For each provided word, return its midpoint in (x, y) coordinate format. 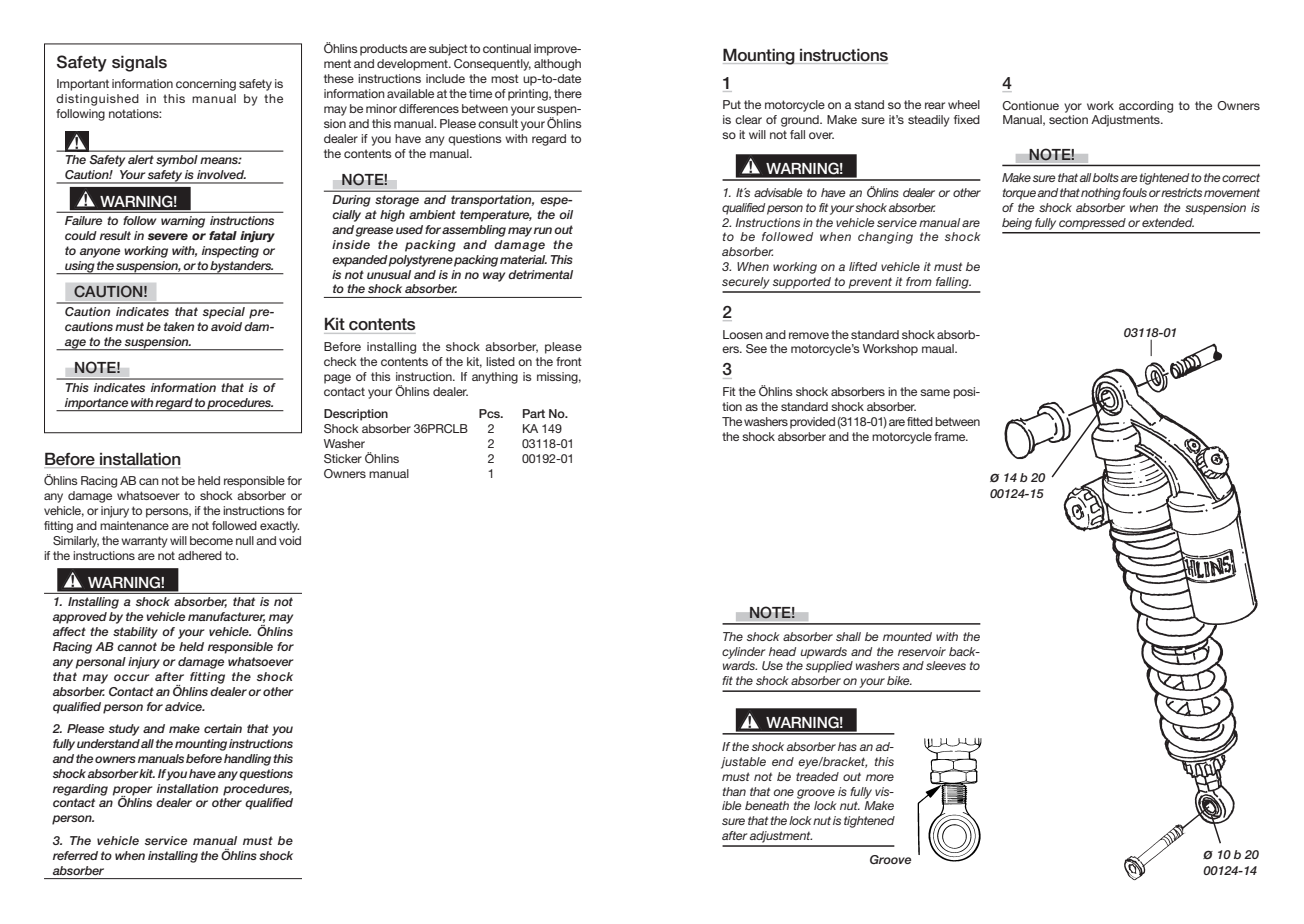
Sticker (343, 458)
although (557, 65)
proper (132, 791)
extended (1168, 222)
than (734, 791)
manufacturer (226, 617)
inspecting (230, 252)
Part (534, 413)
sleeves (946, 665)
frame (951, 436)
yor (1073, 108)
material (523, 259)
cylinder (743, 653)
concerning (206, 85)
